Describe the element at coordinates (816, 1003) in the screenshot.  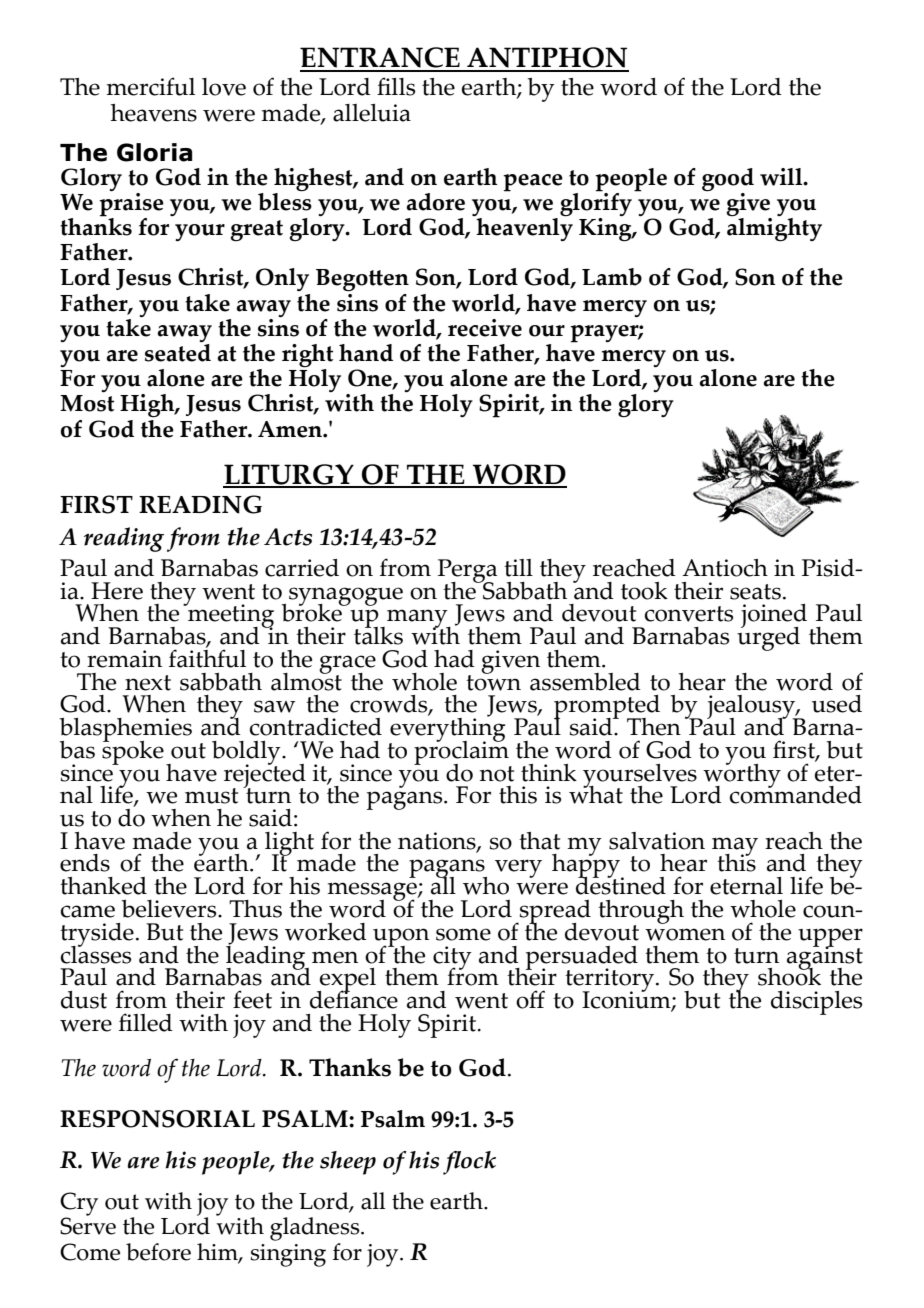
I see `disciples` at that location.
